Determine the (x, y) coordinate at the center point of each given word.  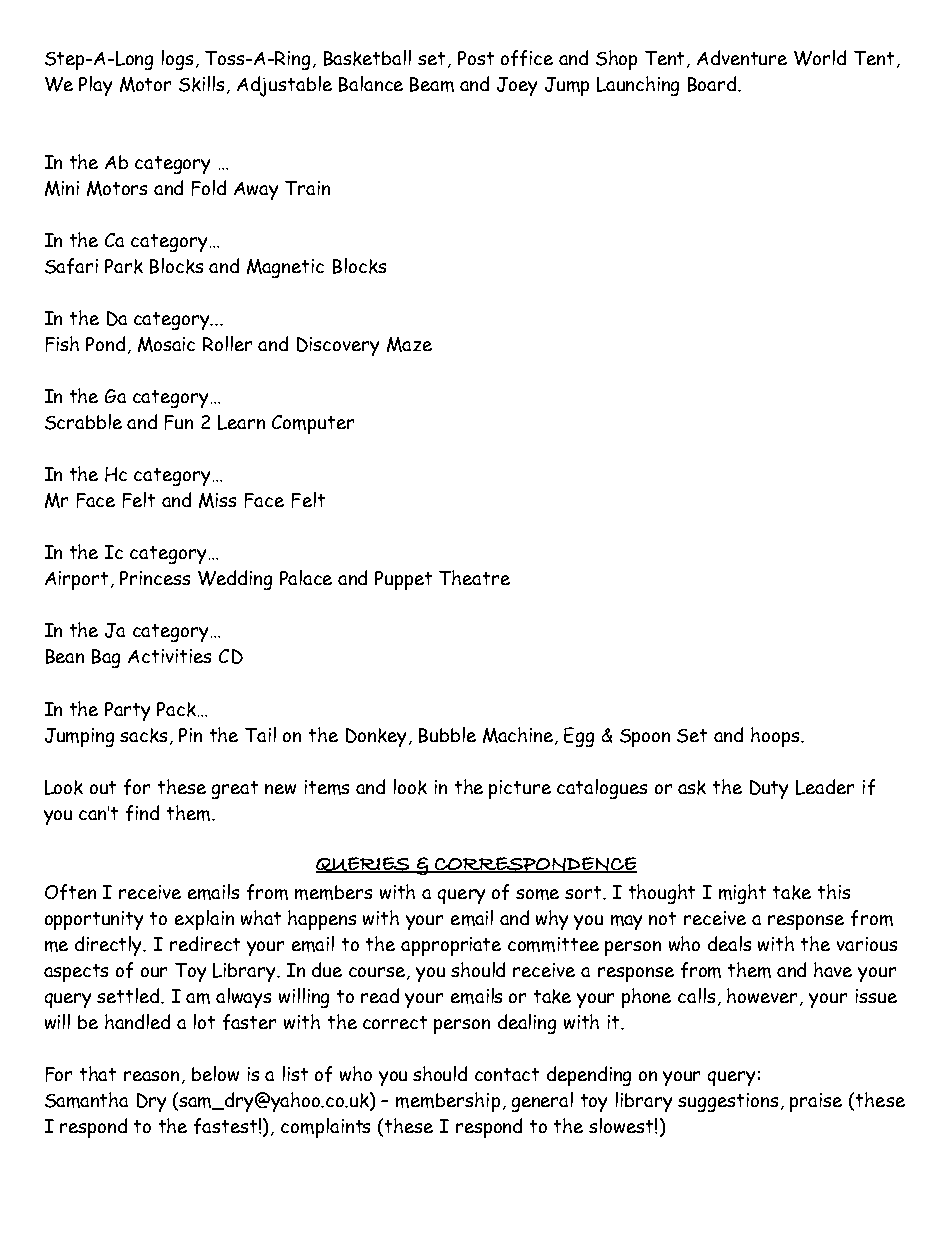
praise (816, 1102)
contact (507, 1074)
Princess (155, 578)
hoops (776, 737)
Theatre (474, 577)
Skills (203, 85)
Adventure (742, 57)
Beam (432, 84)
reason (153, 1077)
